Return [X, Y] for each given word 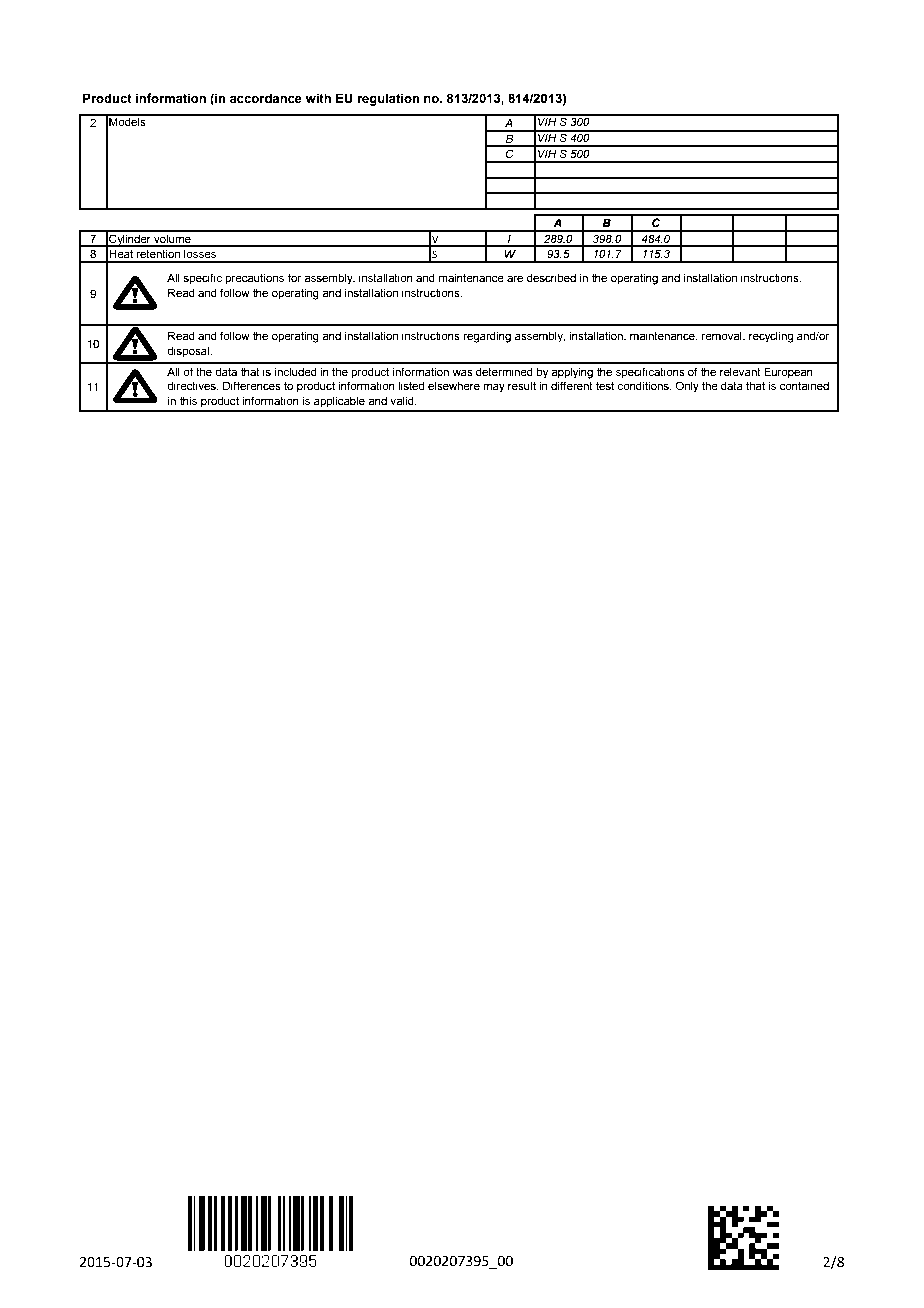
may [494, 388]
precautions [254, 279]
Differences [252, 385]
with [318, 98]
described [551, 277]
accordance [266, 98]
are [515, 278]
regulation [388, 99]
